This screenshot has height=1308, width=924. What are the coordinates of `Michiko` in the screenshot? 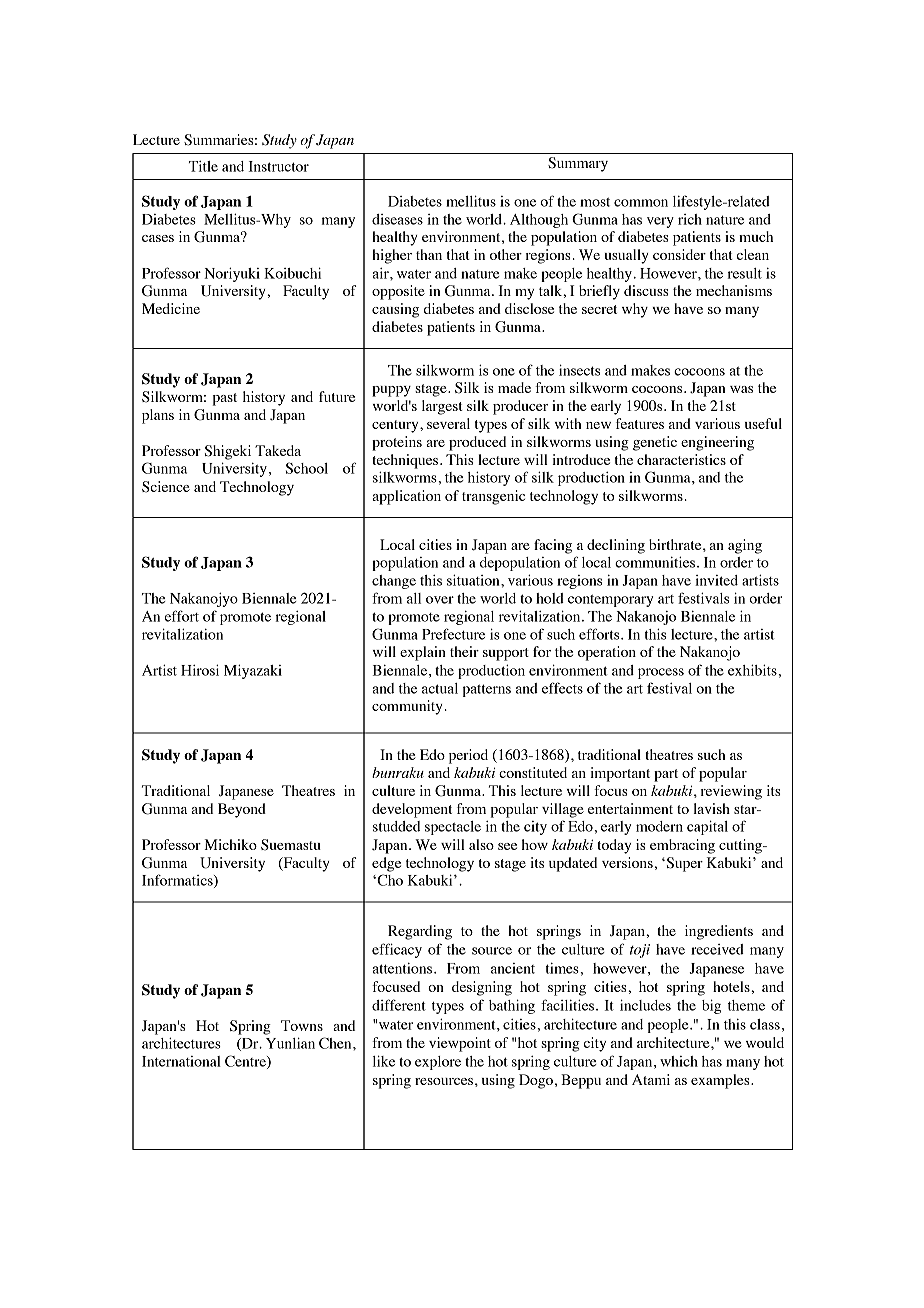 It's located at (230, 844).
